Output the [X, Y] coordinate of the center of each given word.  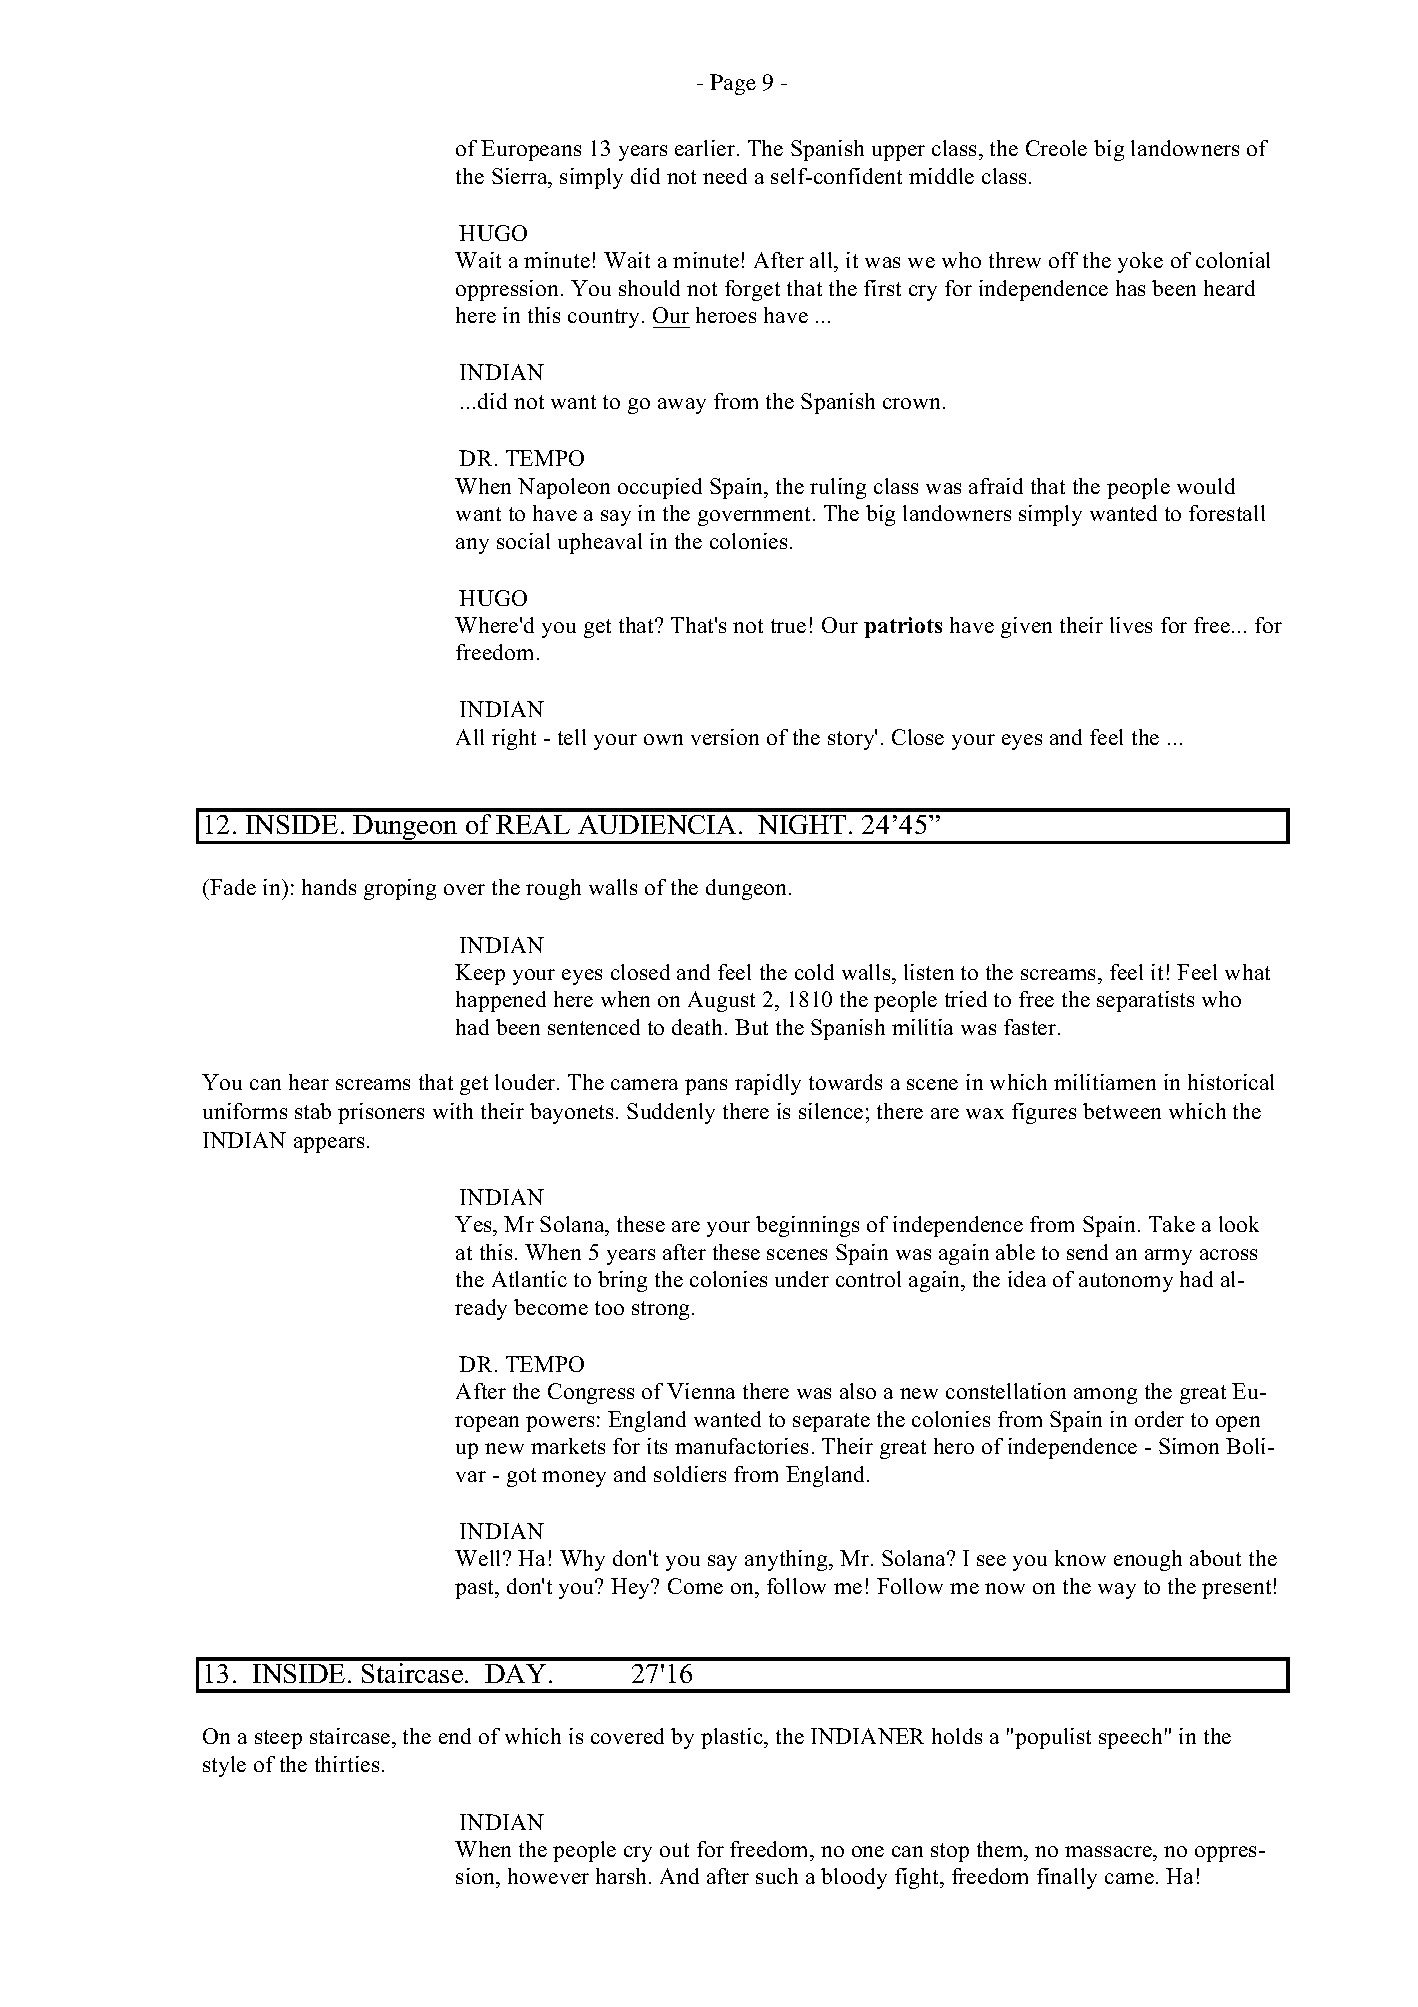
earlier [706, 148]
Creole [1056, 148]
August [721, 1001]
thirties [347, 1764]
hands [329, 887]
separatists [1145, 1001]
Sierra [521, 176]
